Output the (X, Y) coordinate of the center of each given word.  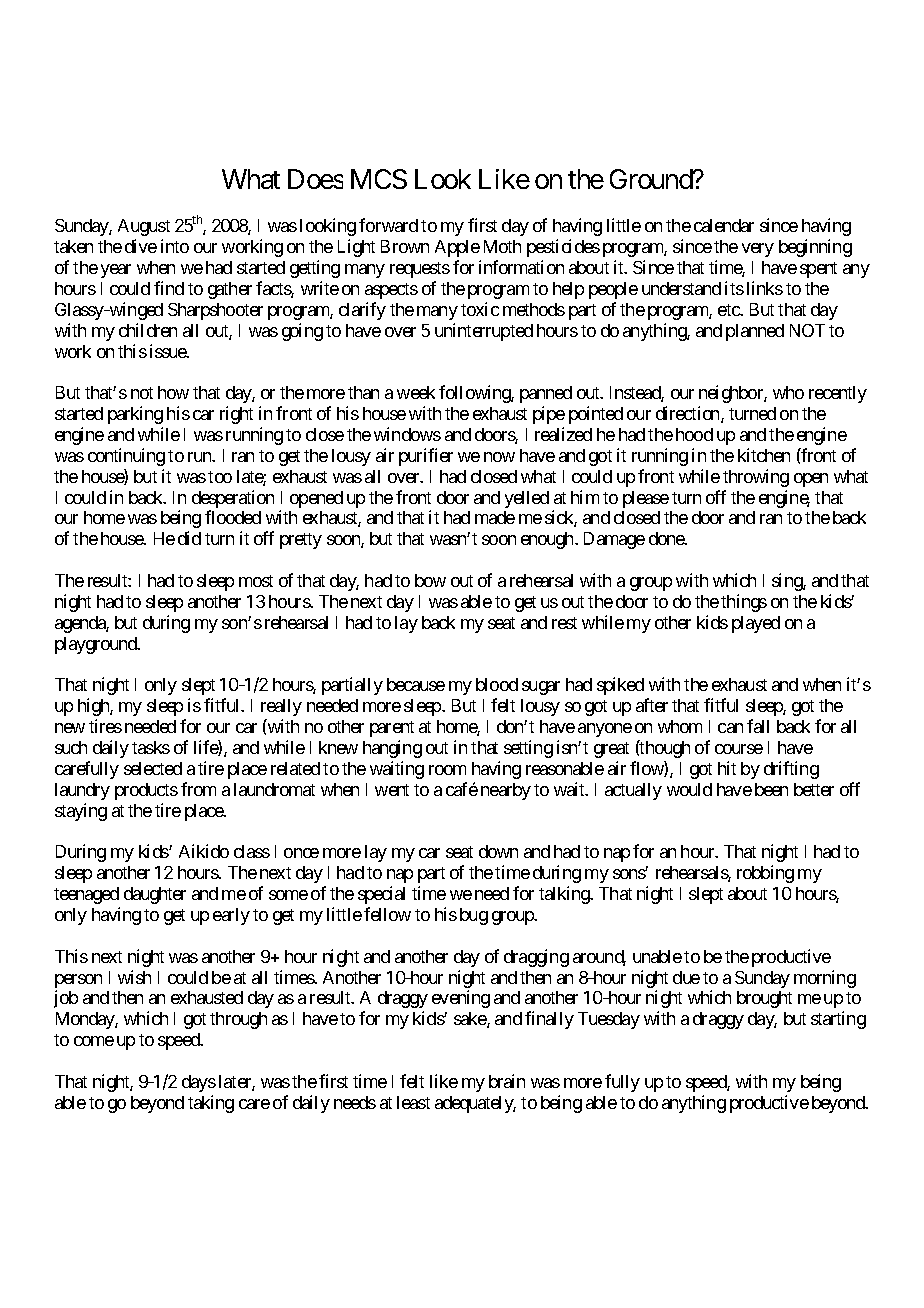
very (758, 250)
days (199, 1083)
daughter (155, 895)
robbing (765, 874)
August (144, 227)
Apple (457, 248)
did (189, 538)
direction (689, 414)
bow (430, 580)
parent (392, 729)
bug (474, 916)
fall (758, 726)
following (475, 394)
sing (788, 582)
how (173, 392)
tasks (151, 747)
